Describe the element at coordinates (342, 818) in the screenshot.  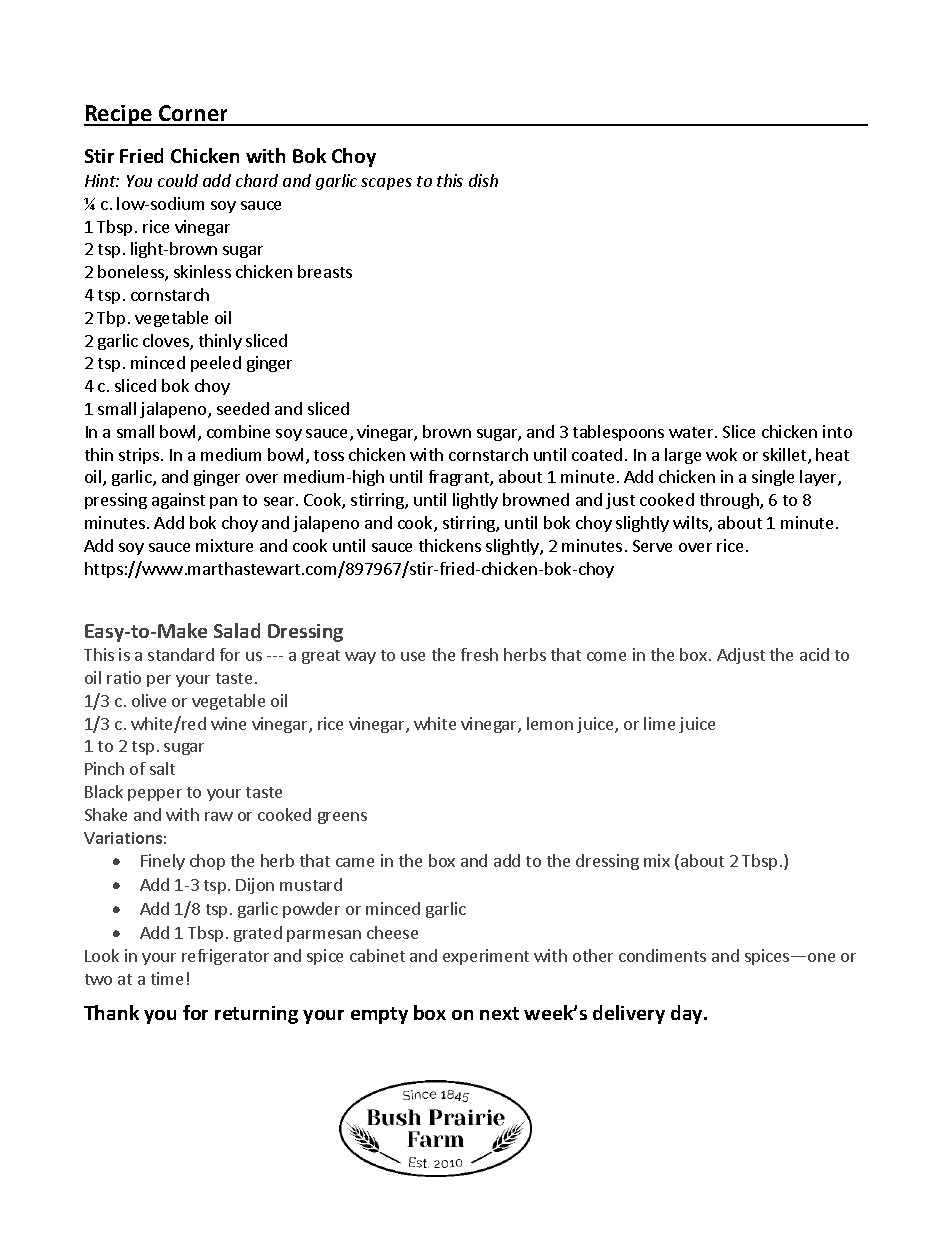
I see `greens` at that location.
